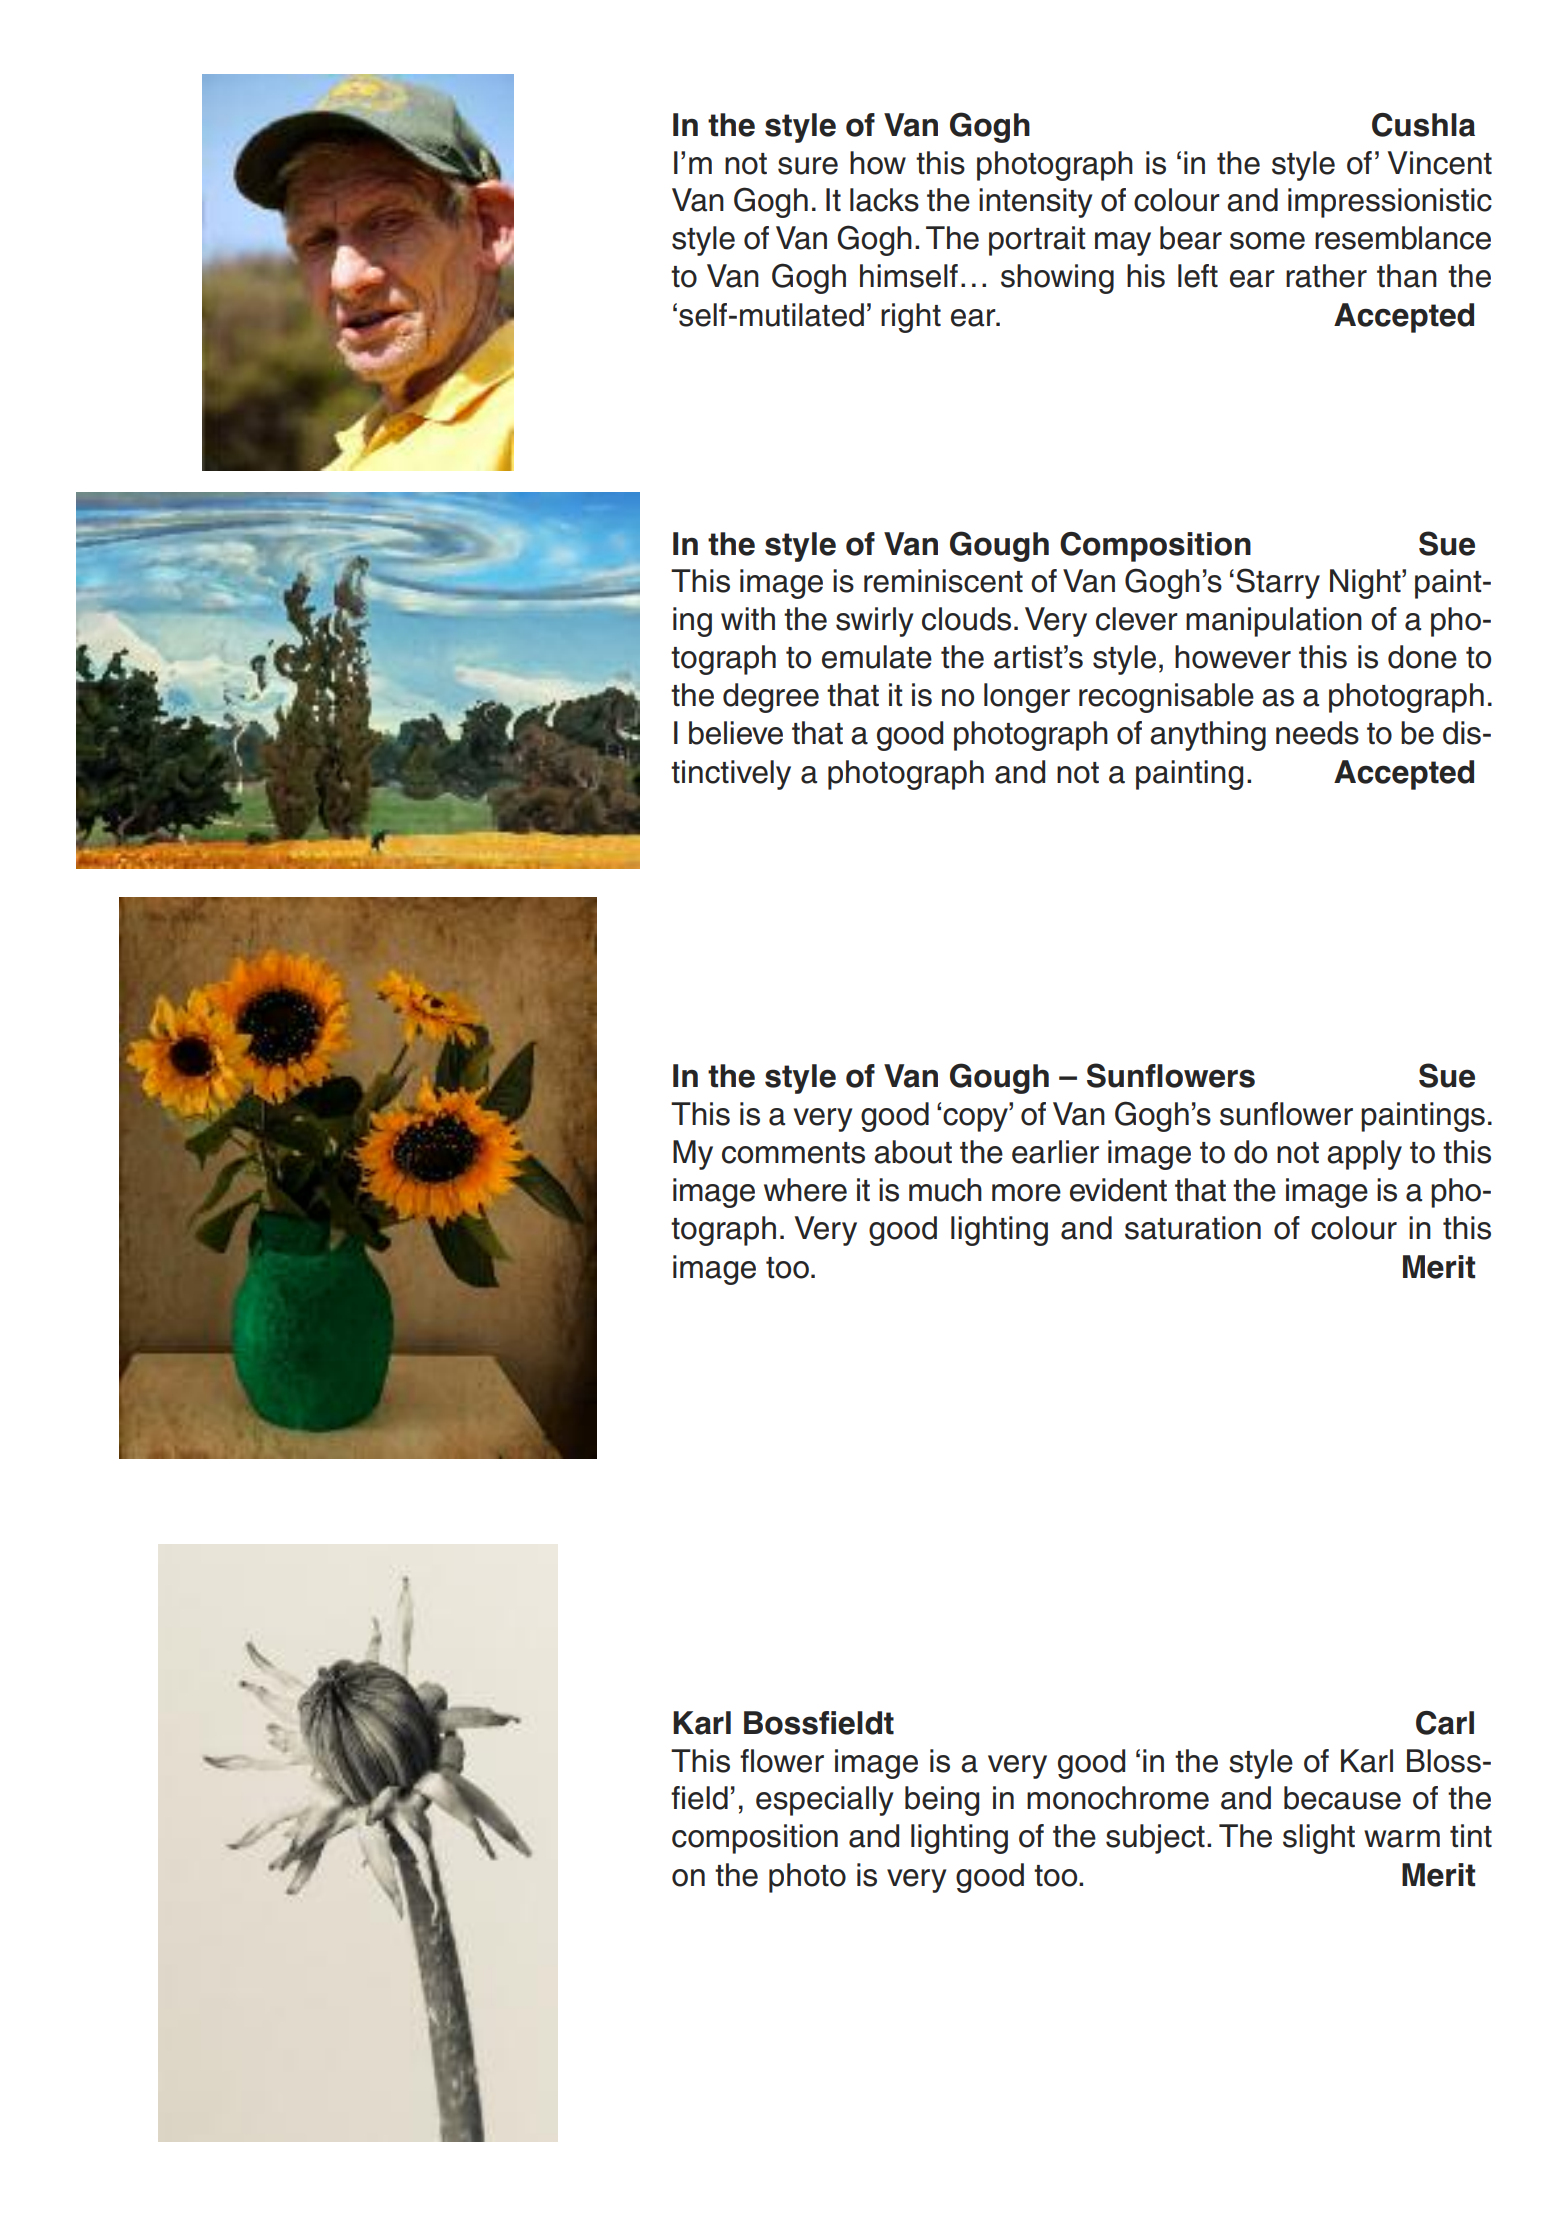  What do you see at coordinates (1342, 1798) in the page?
I see `because` at bounding box center [1342, 1798].
